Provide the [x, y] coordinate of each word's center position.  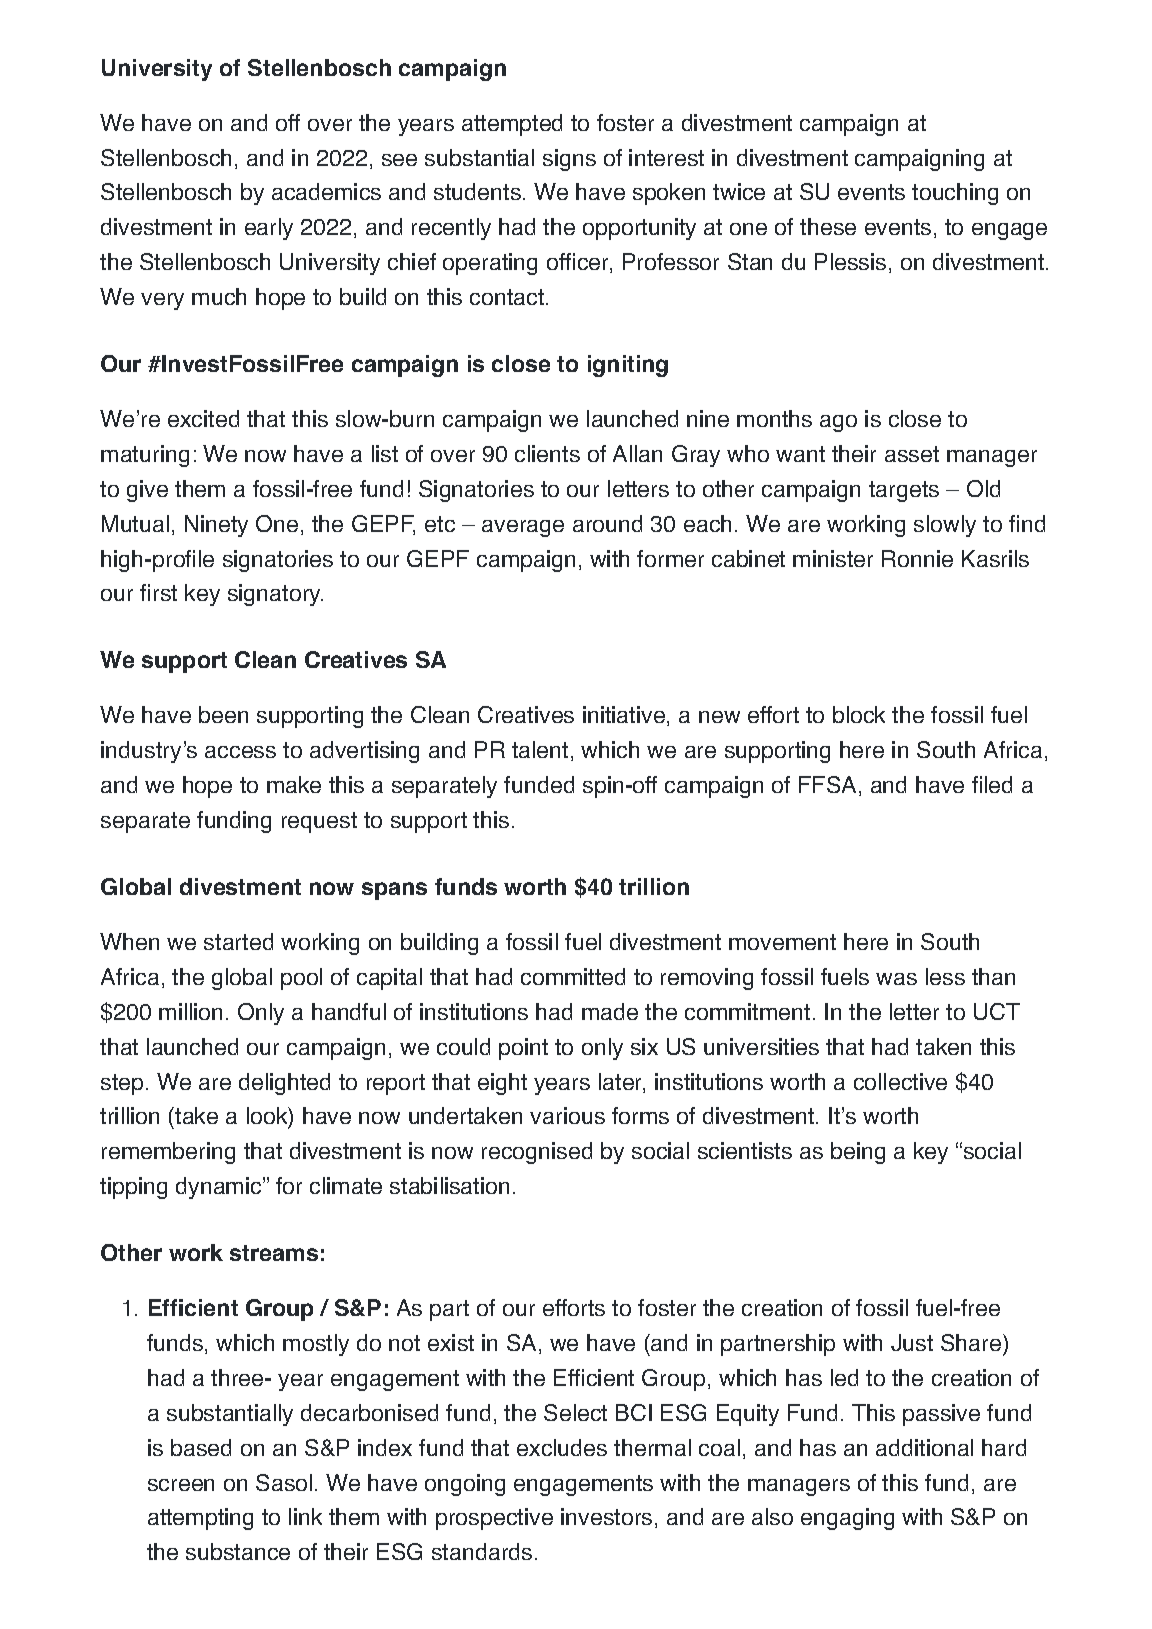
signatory [275, 595]
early [269, 229]
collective [900, 1081]
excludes [562, 1447]
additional [924, 1447]
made [610, 1011]
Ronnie [917, 558]
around [607, 523]
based [201, 1447]
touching [955, 194]
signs [569, 160]
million [190, 1011]
